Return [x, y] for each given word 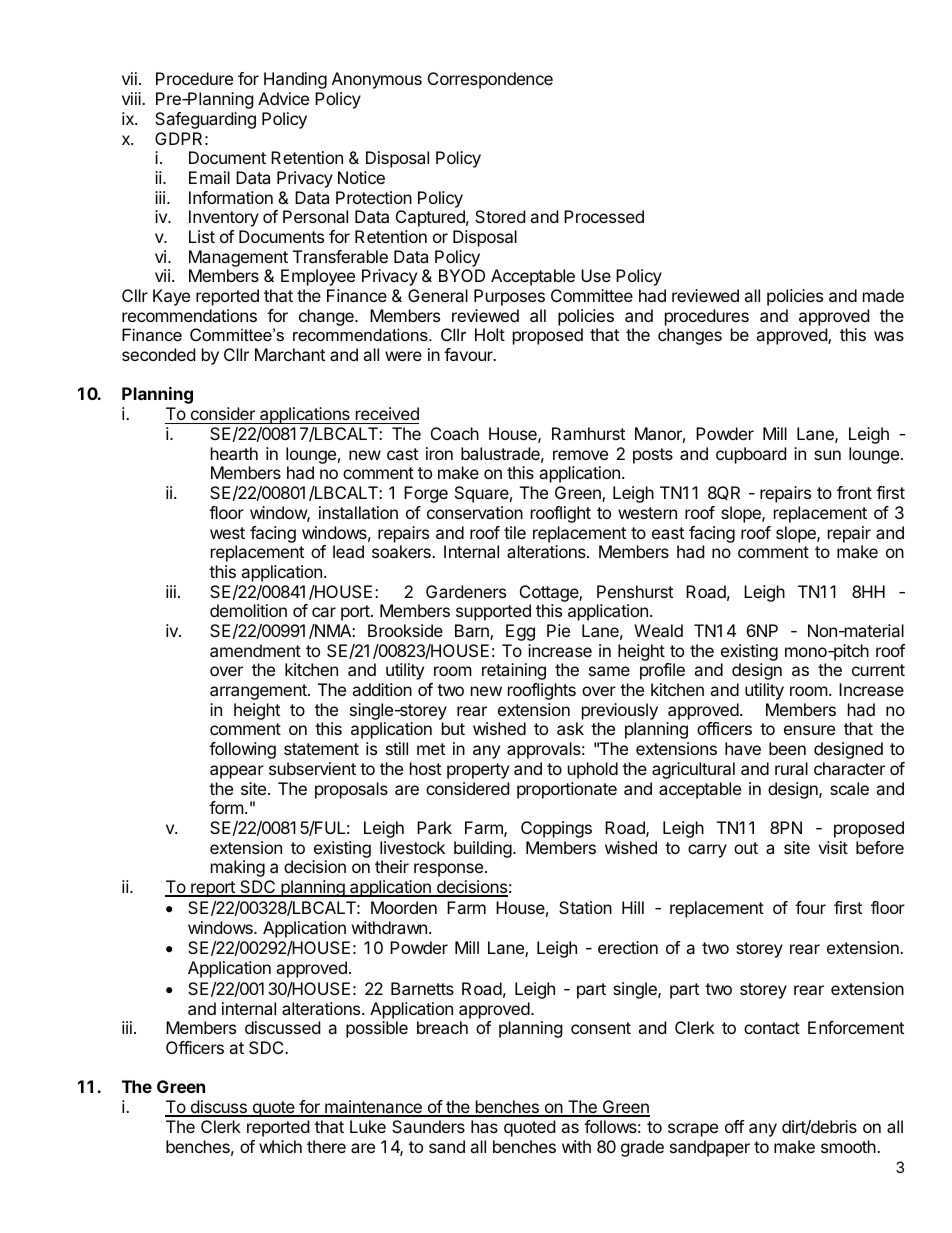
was [889, 336]
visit [833, 847]
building [483, 849]
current [878, 670]
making [238, 868]
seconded [158, 354]
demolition [248, 610]
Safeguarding [205, 120]
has [484, 1126]
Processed [604, 216]
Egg [520, 632]
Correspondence [490, 80]
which [280, 1146]
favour [469, 354]
